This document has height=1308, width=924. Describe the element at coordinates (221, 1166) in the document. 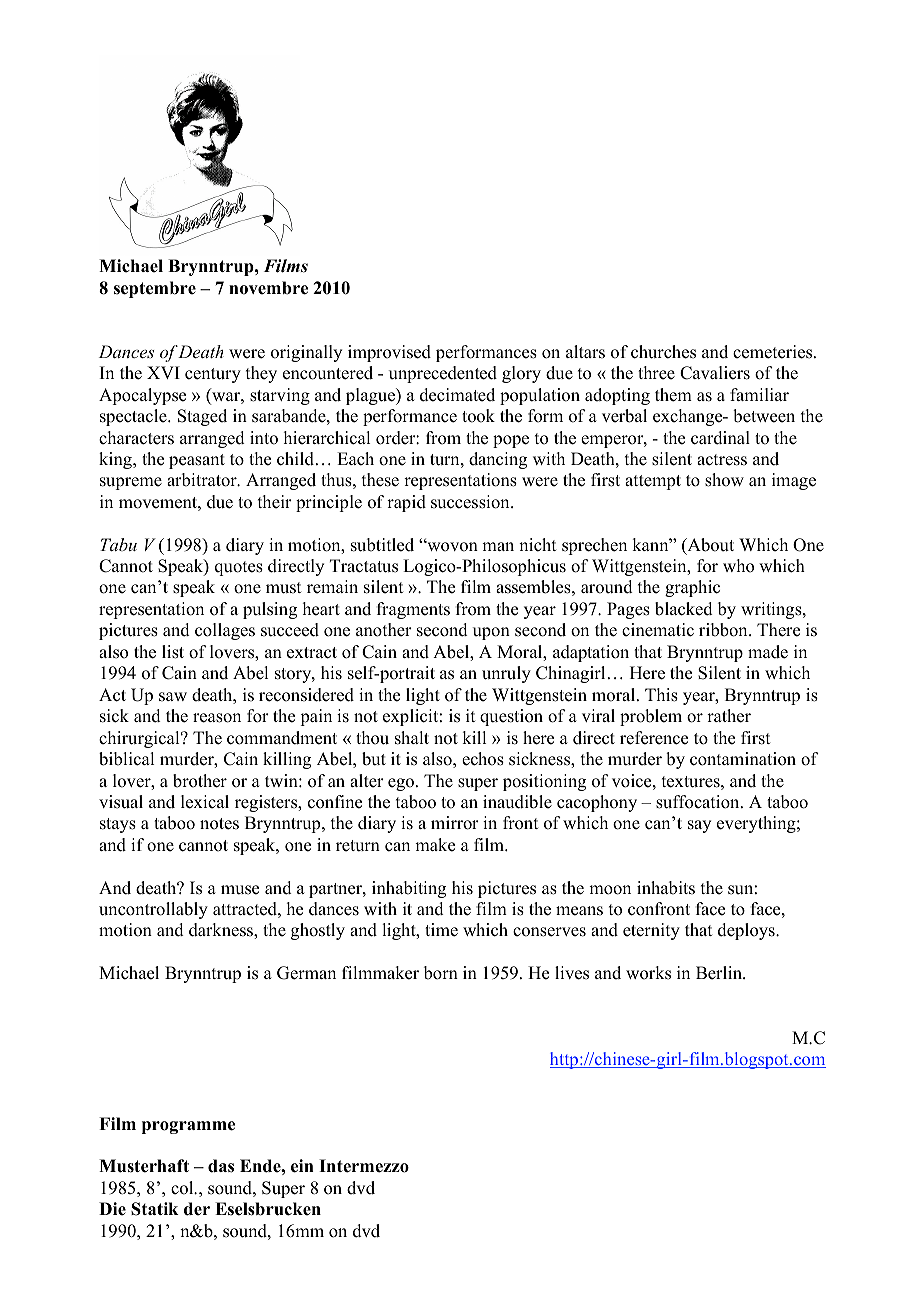

I see `das` at that location.
